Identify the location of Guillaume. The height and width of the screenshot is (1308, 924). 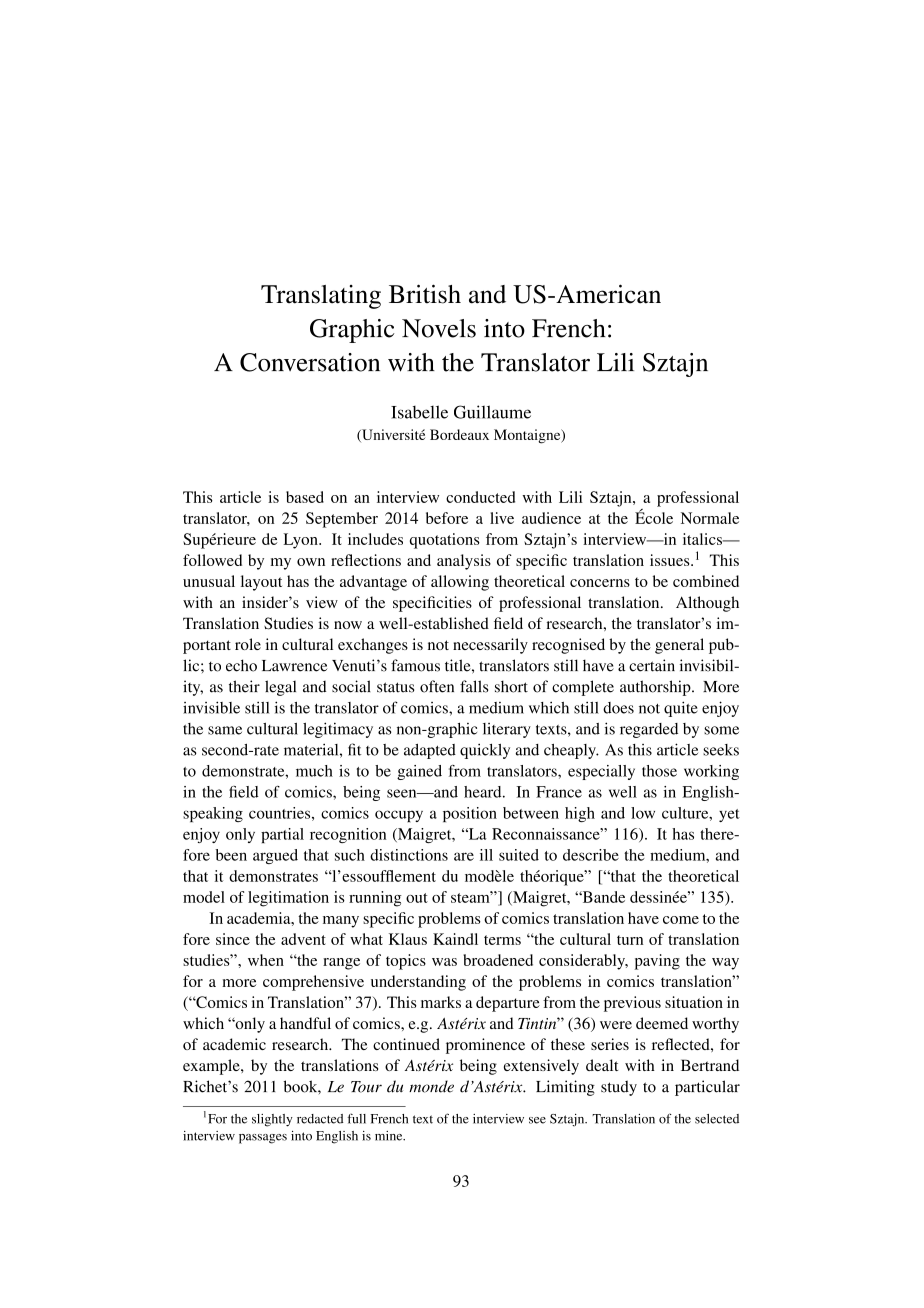
(492, 412).
